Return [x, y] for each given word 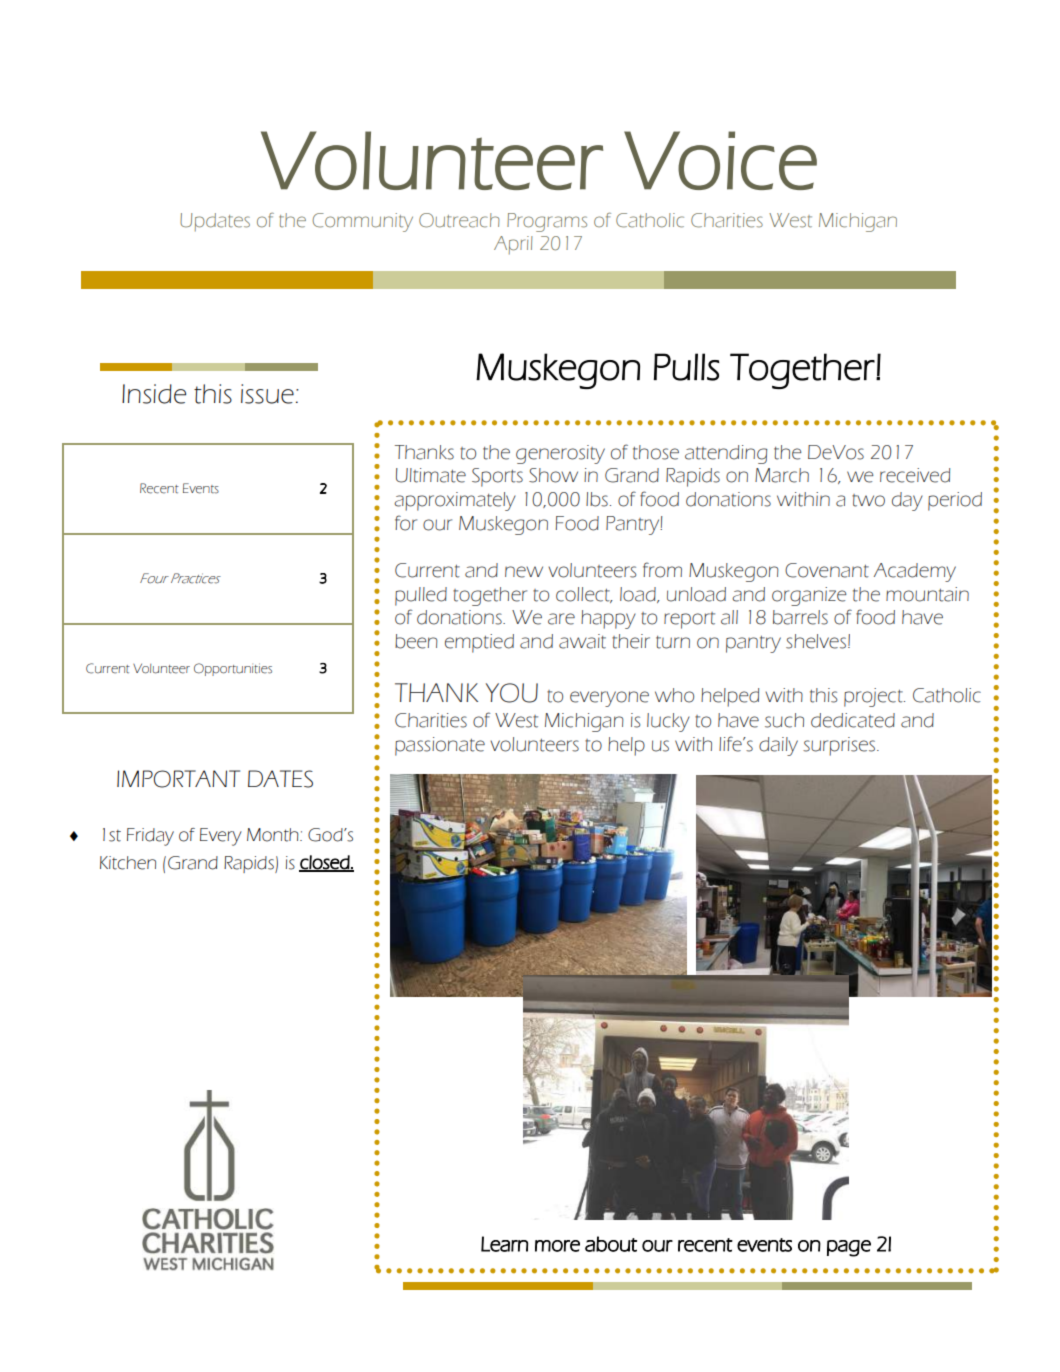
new [524, 572]
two [868, 500]
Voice [720, 160]
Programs [547, 222]
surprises [840, 746]
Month [274, 835]
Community [362, 222]
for [406, 523]
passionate [440, 746]
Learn [504, 1244]
